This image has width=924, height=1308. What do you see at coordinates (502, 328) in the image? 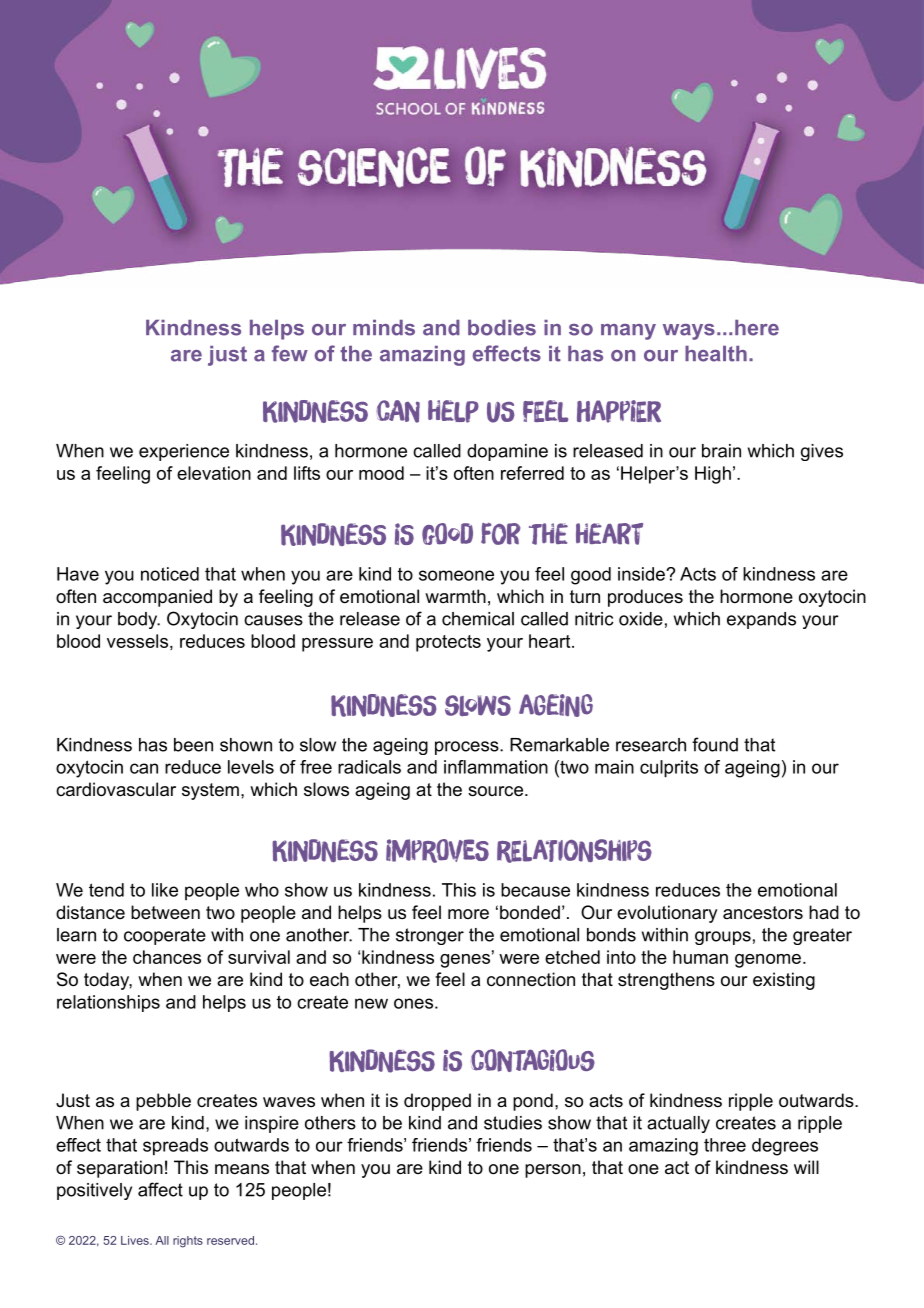
I see `bodies` at bounding box center [502, 328].
